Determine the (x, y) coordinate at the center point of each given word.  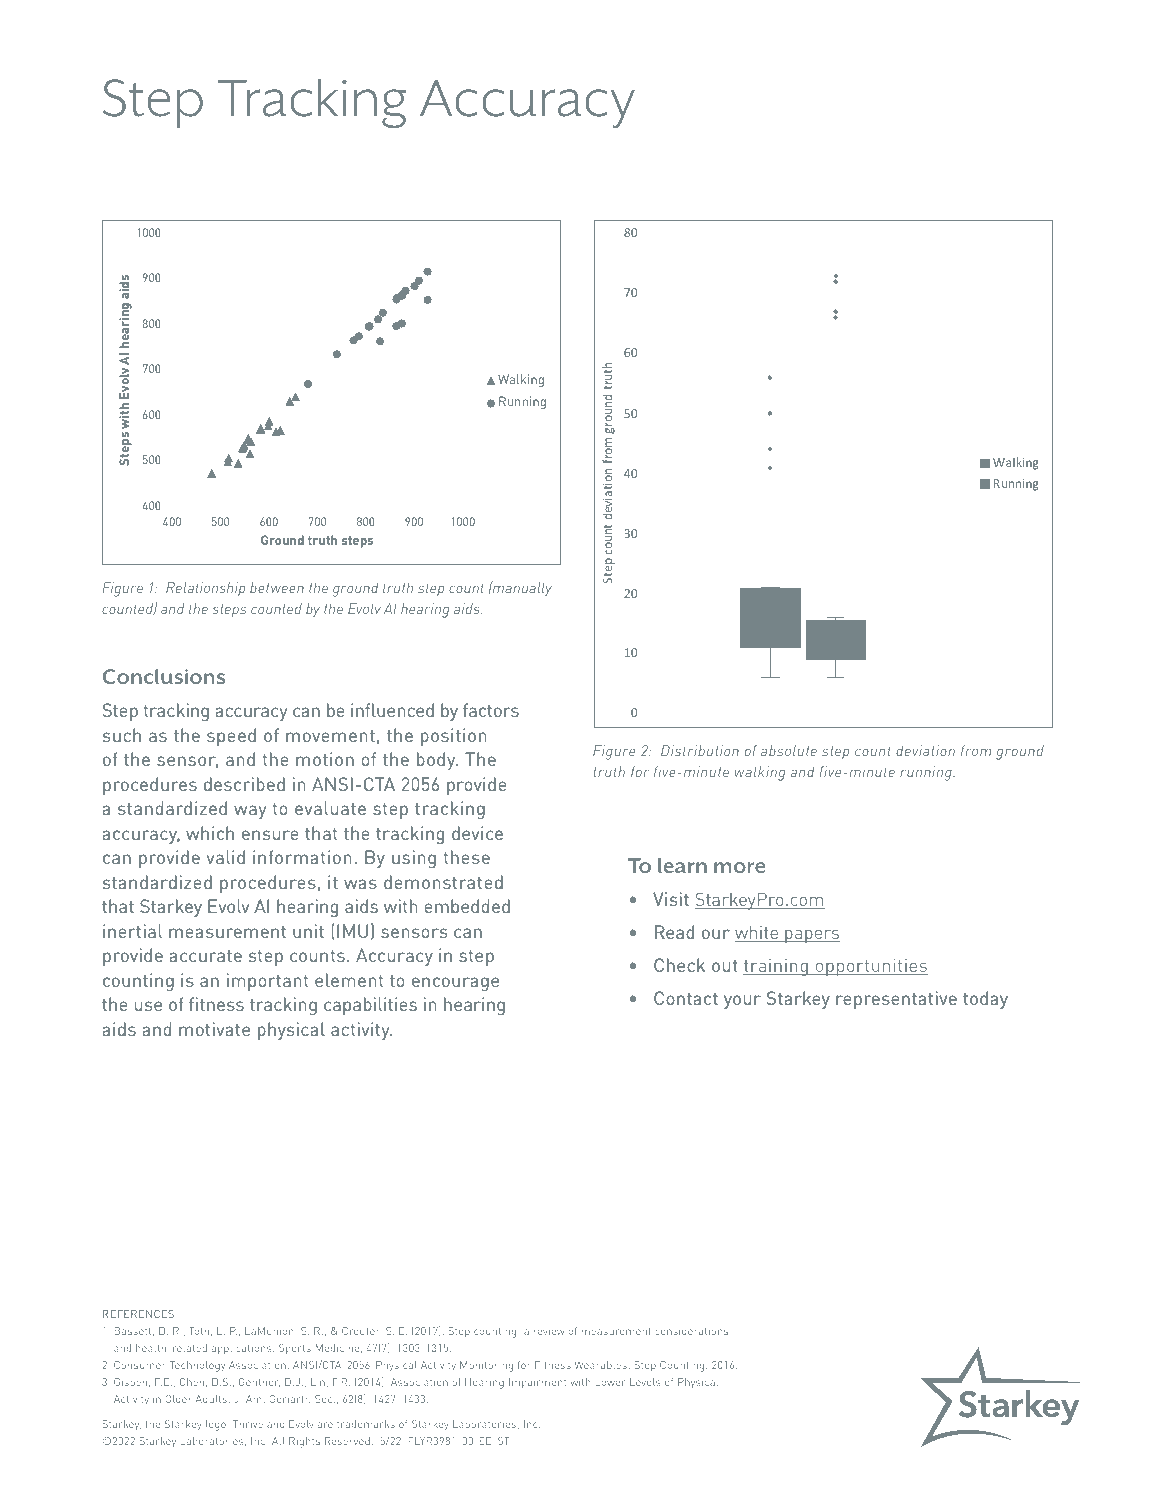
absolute (789, 750)
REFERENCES (138, 1314)
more (739, 867)
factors (491, 710)
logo (217, 1425)
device (477, 833)
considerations (691, 1331)
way (250, 812)
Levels (645, 1382)
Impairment (537, 1383)
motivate (214, 1029)
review (549, 1331)
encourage (455, 984)
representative (896, 1000)
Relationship (205, 589)
